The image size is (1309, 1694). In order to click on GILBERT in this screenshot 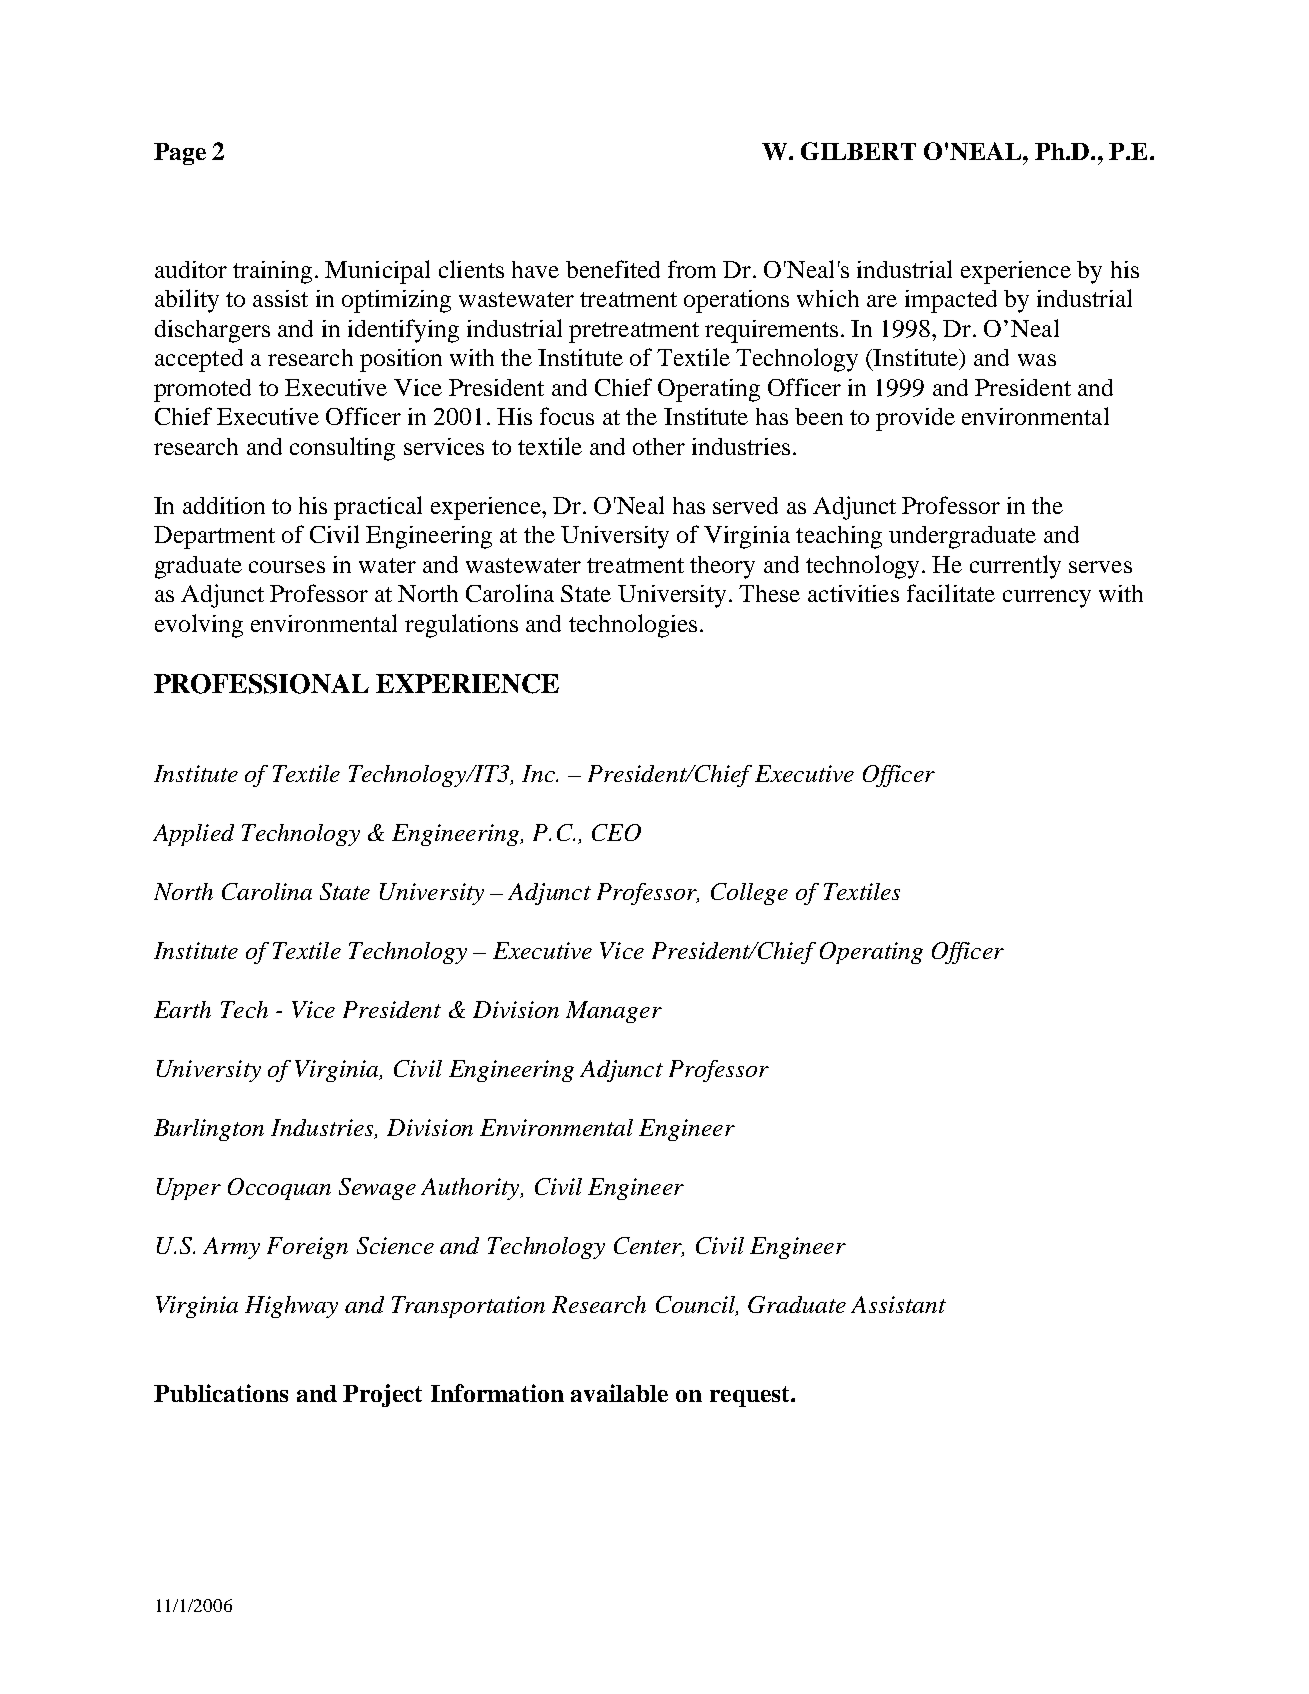, I will do `click(858, 151)`.
